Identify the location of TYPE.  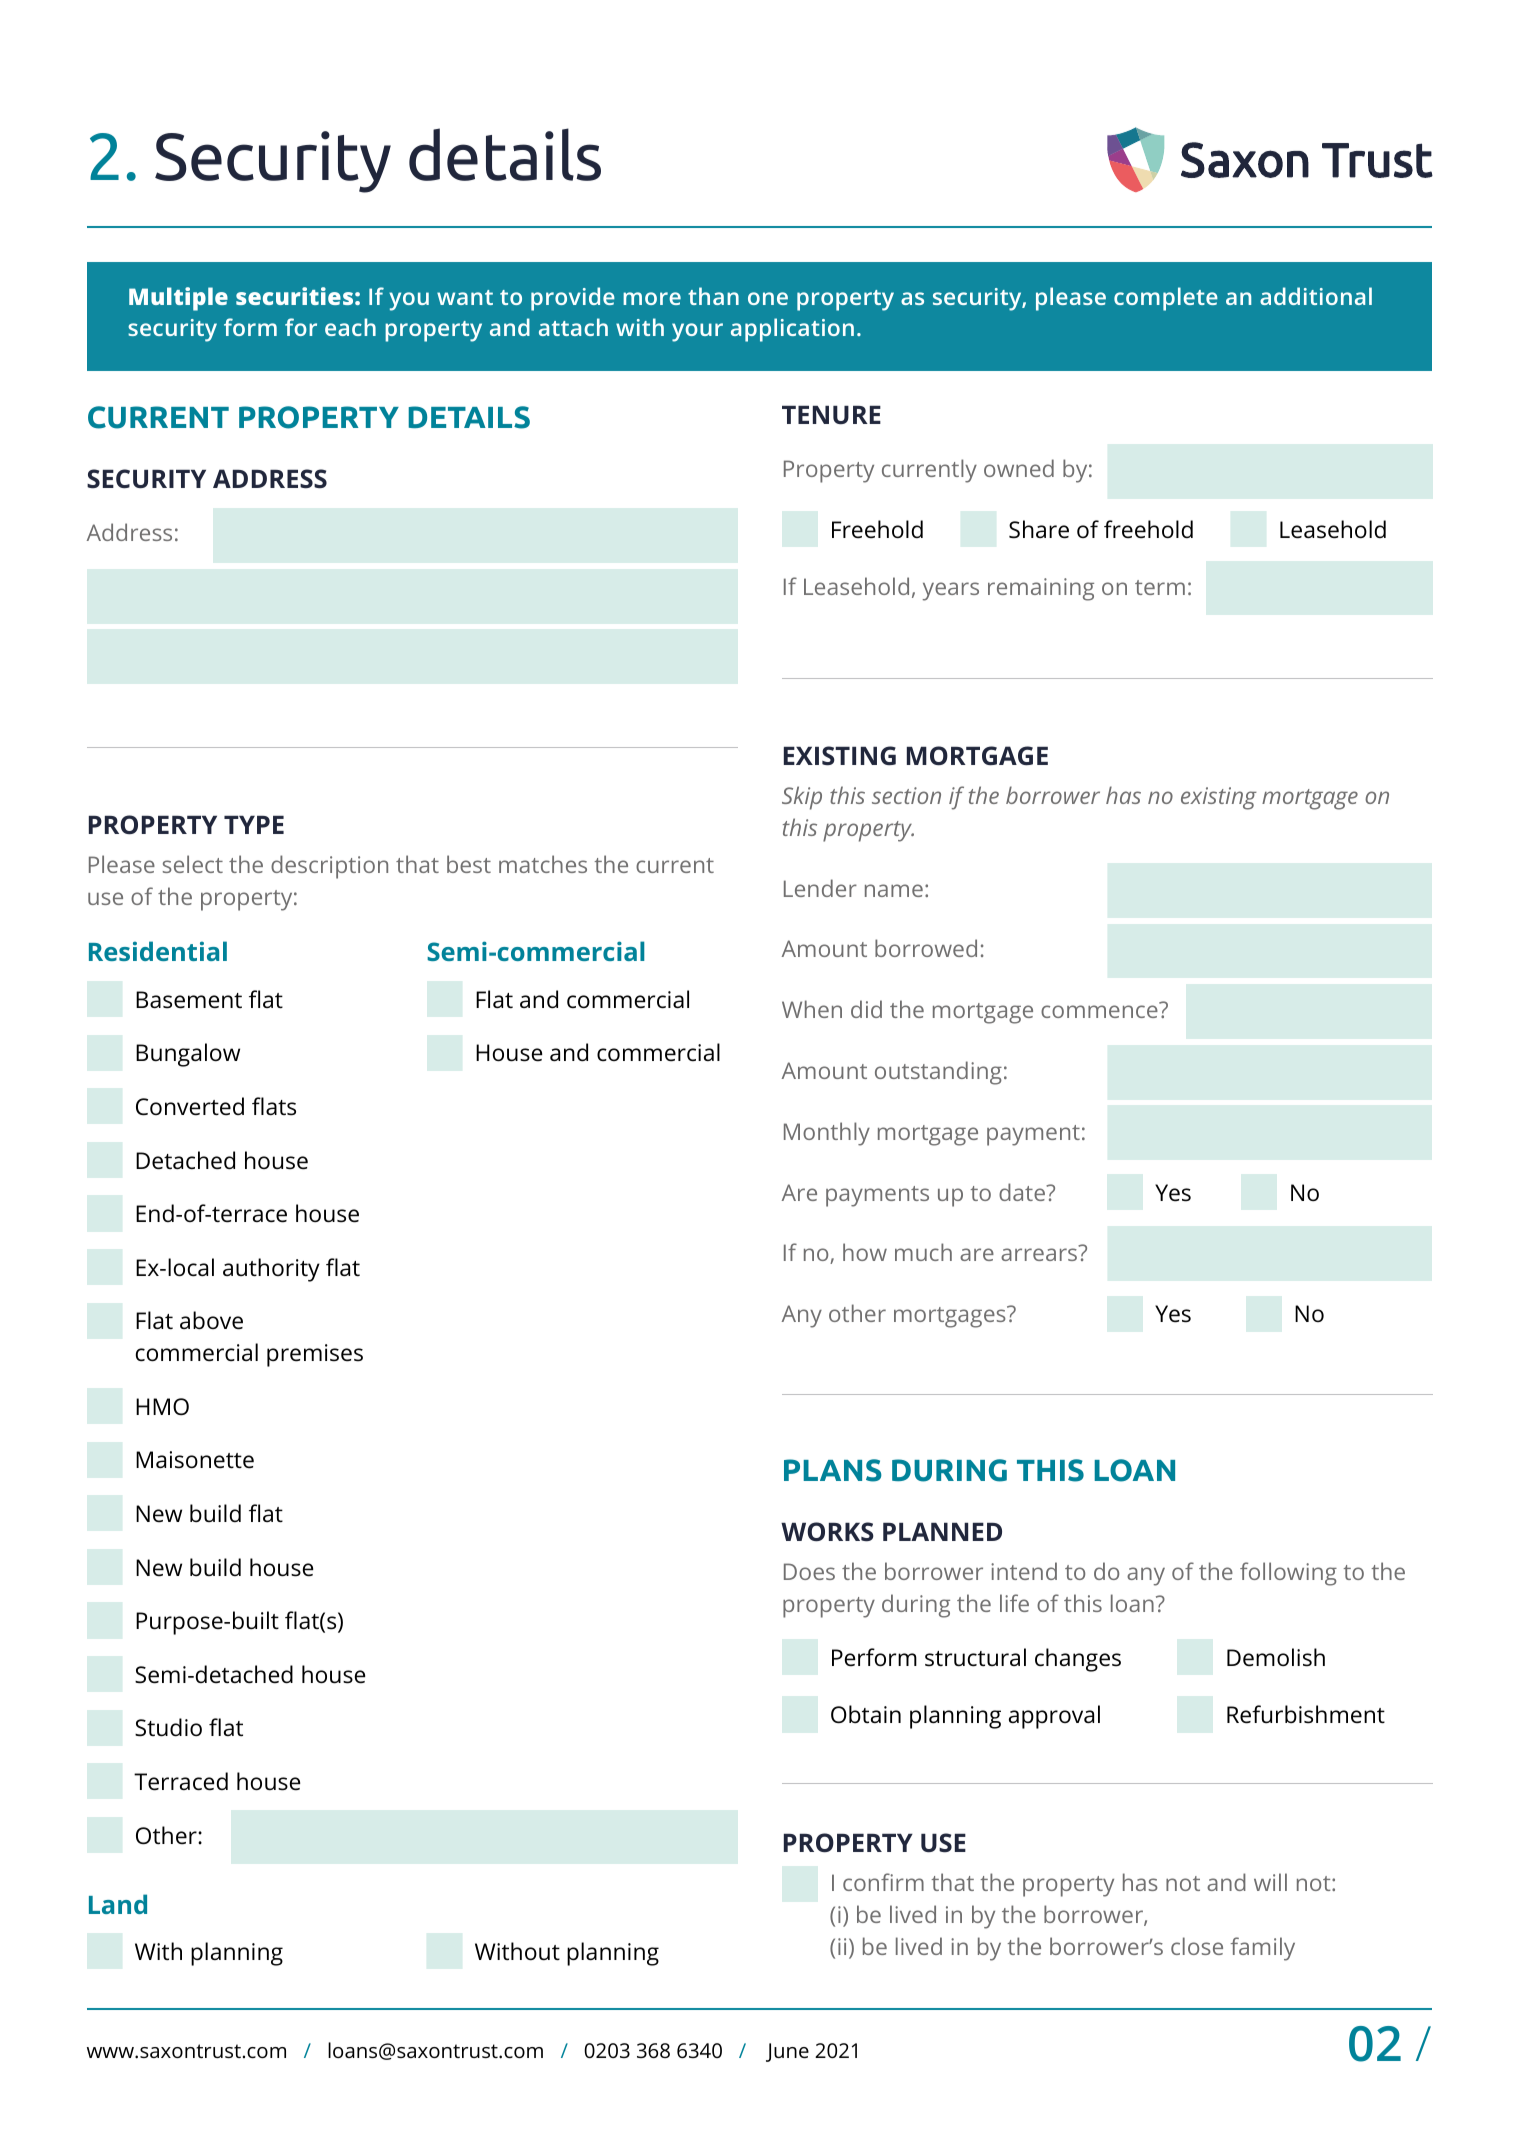
(254, 825).
